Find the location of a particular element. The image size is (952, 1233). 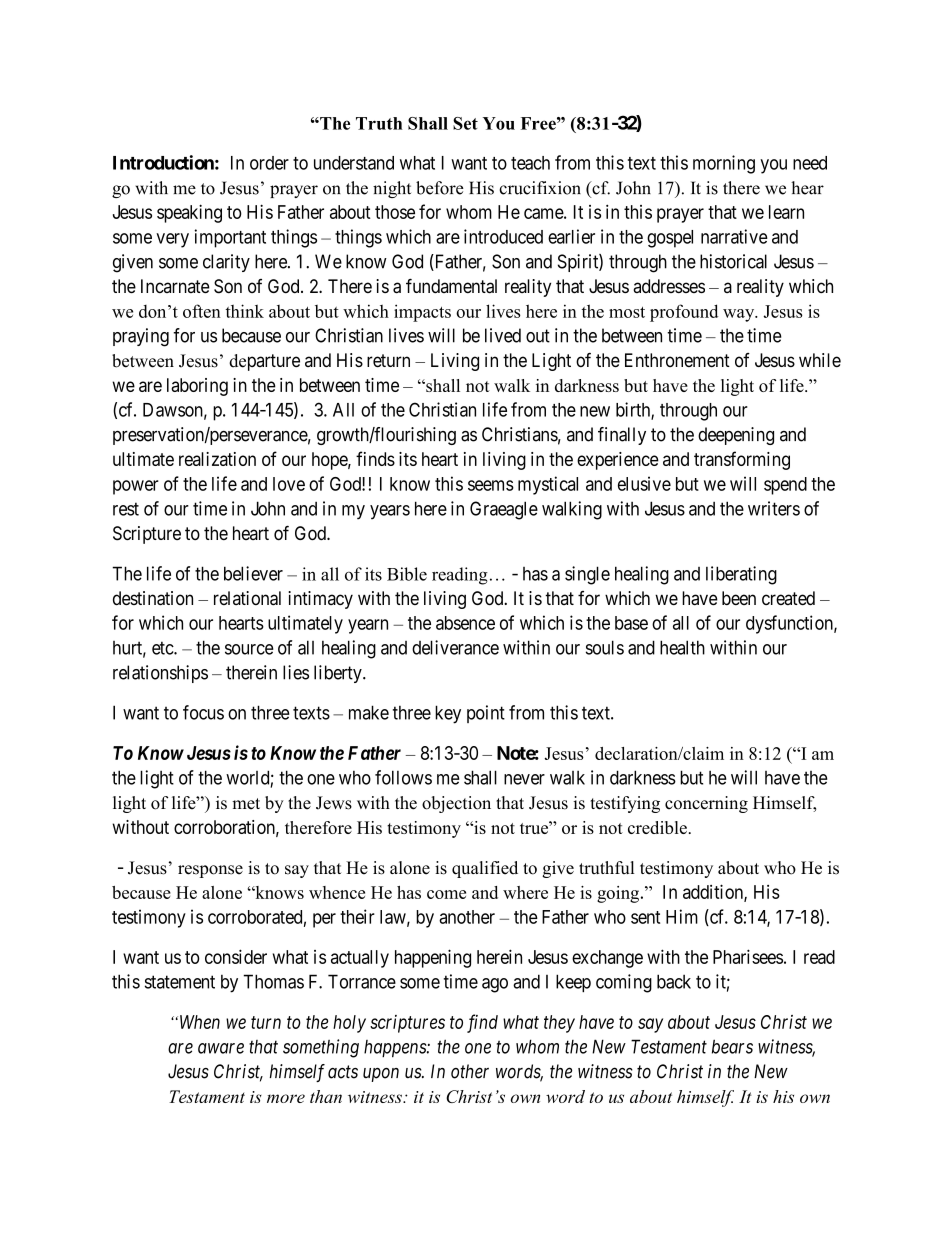

Set is located at coordinates (465, 123).
